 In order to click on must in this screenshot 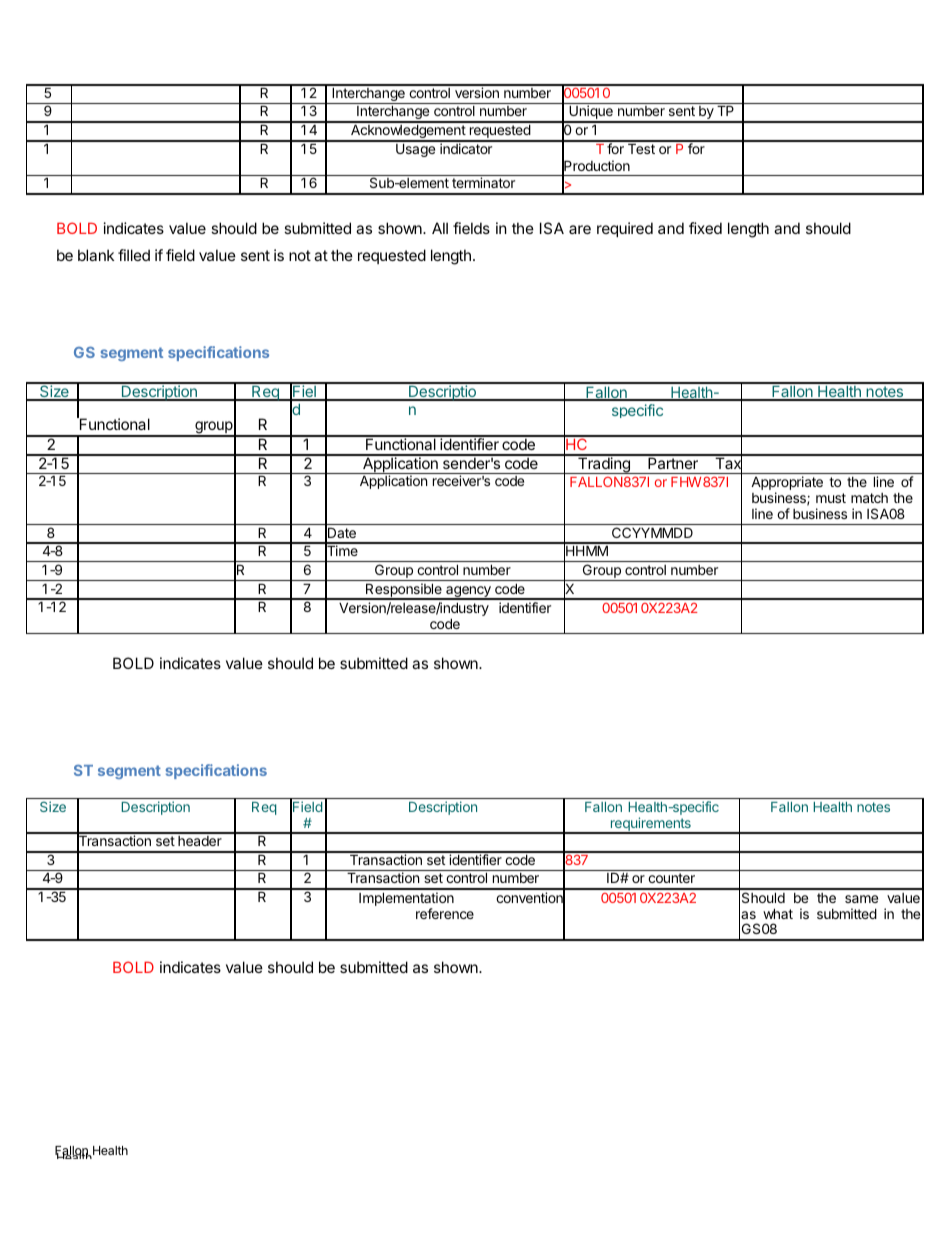, I will do `click(831, 498)`.
